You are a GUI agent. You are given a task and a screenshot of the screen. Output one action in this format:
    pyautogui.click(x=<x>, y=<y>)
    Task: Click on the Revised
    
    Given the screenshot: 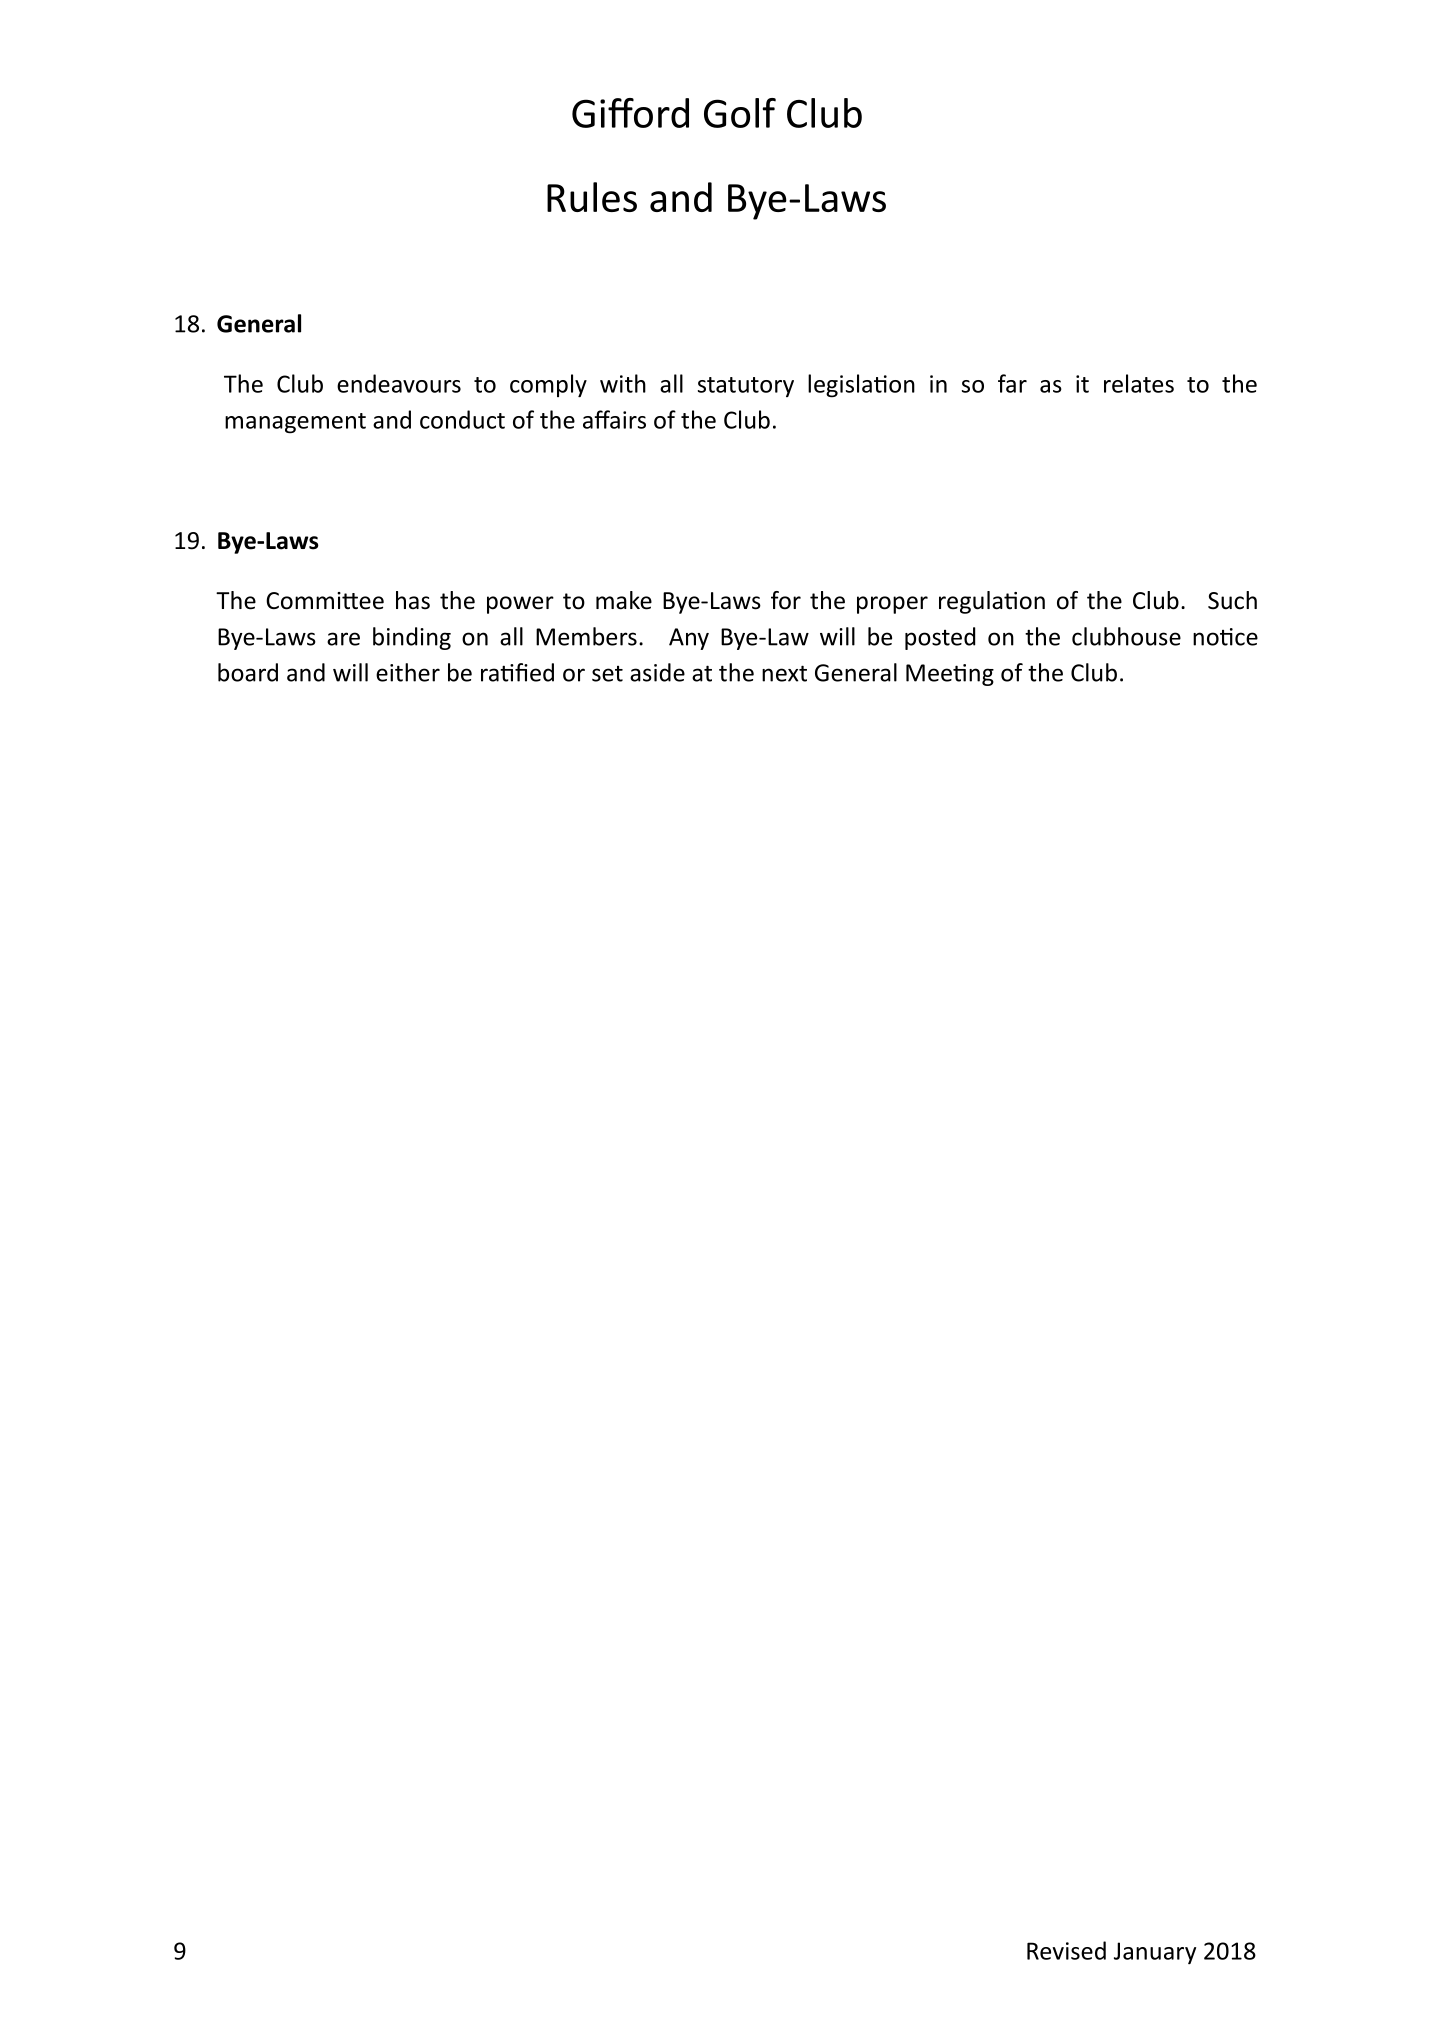 What is the action you would take?
    pyautogui.click(x=1066, y=1950)
